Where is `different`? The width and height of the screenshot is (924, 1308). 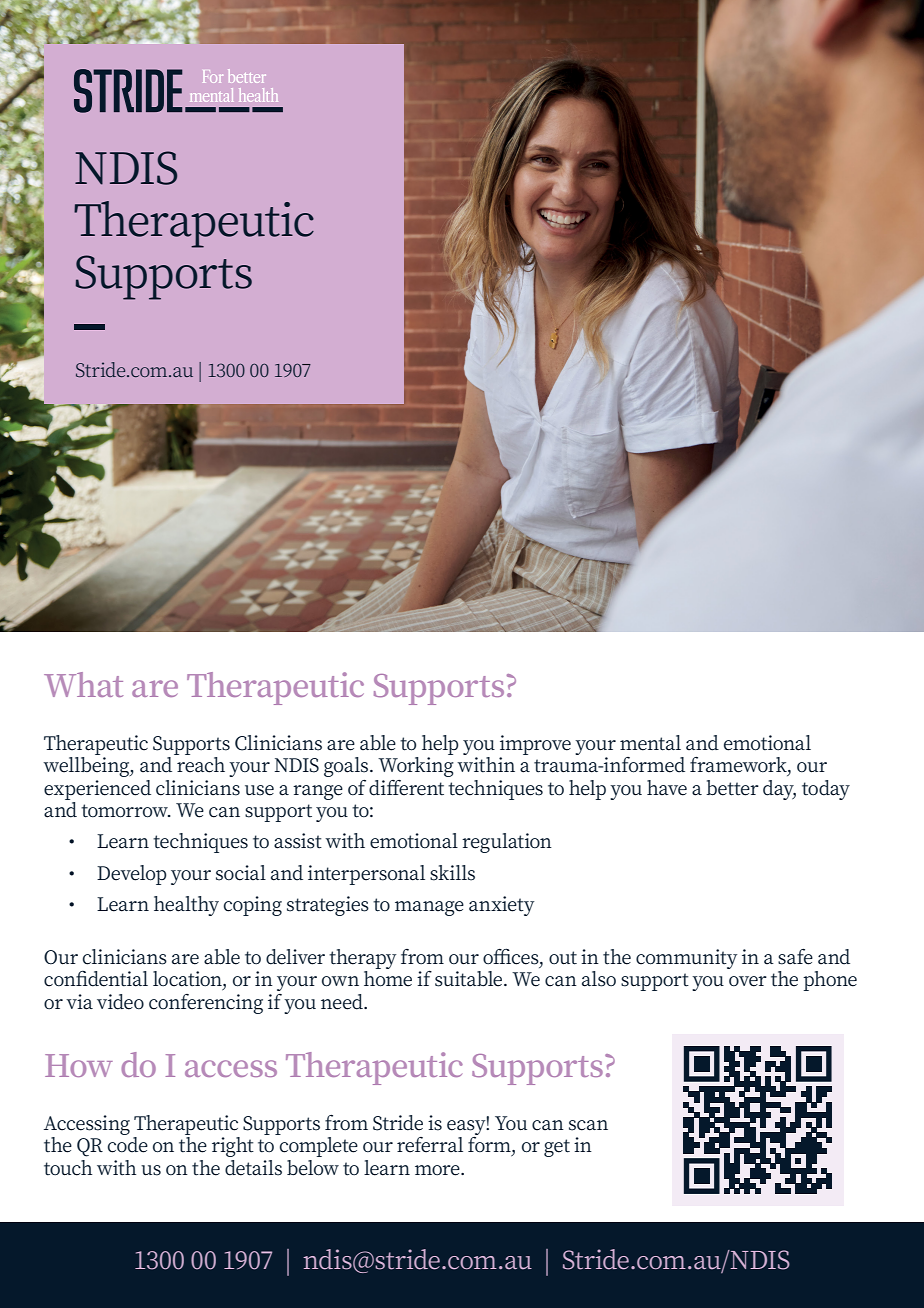
different is located at coordinates (406, 788).
